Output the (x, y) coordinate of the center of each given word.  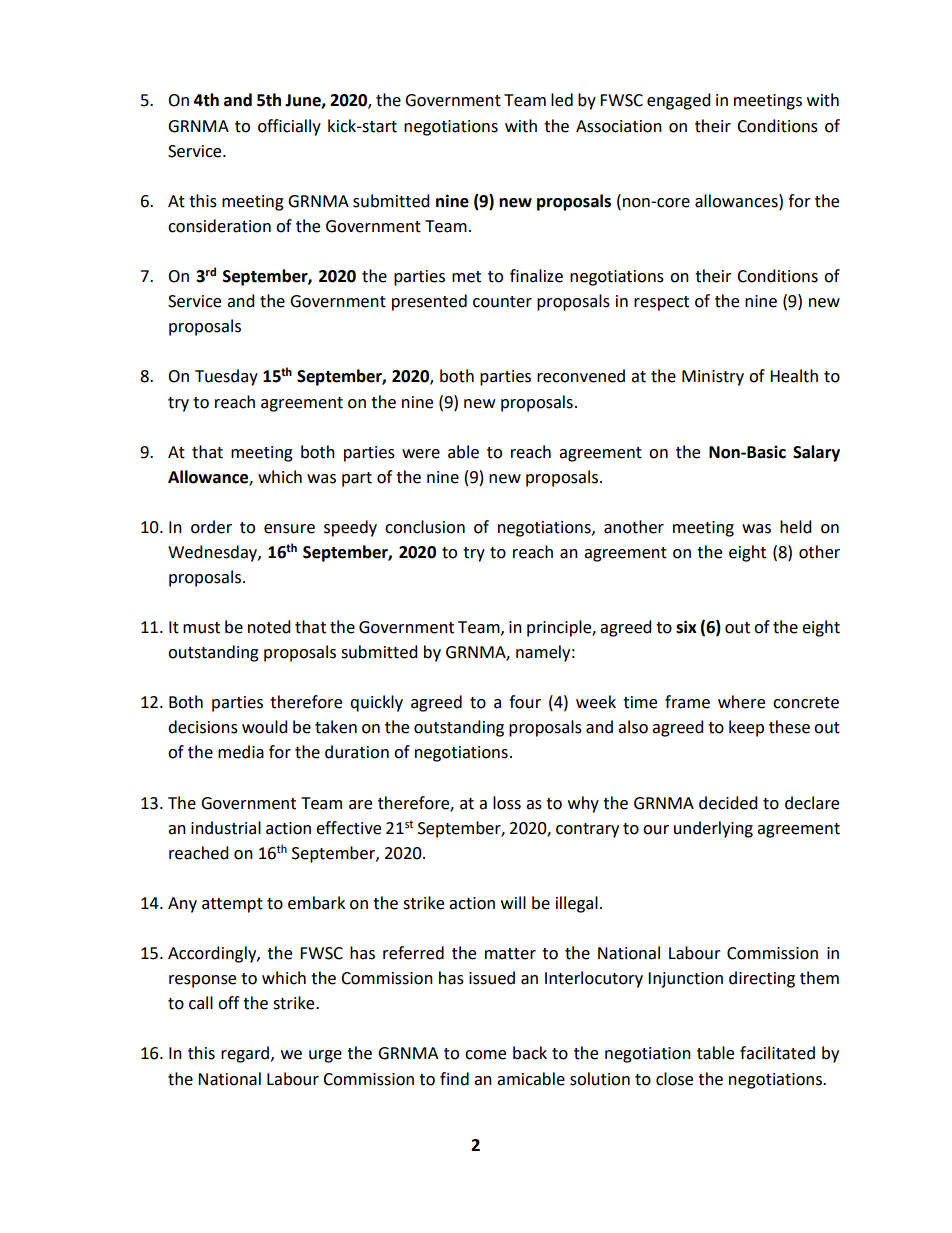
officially (289, 127)
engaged (679, 101)
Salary (816, 453)
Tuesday (226, 377)
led (562, 100)
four (525, 702)
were (421, 454)
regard (245, 1054)
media (241, 752)
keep (746, 728)
